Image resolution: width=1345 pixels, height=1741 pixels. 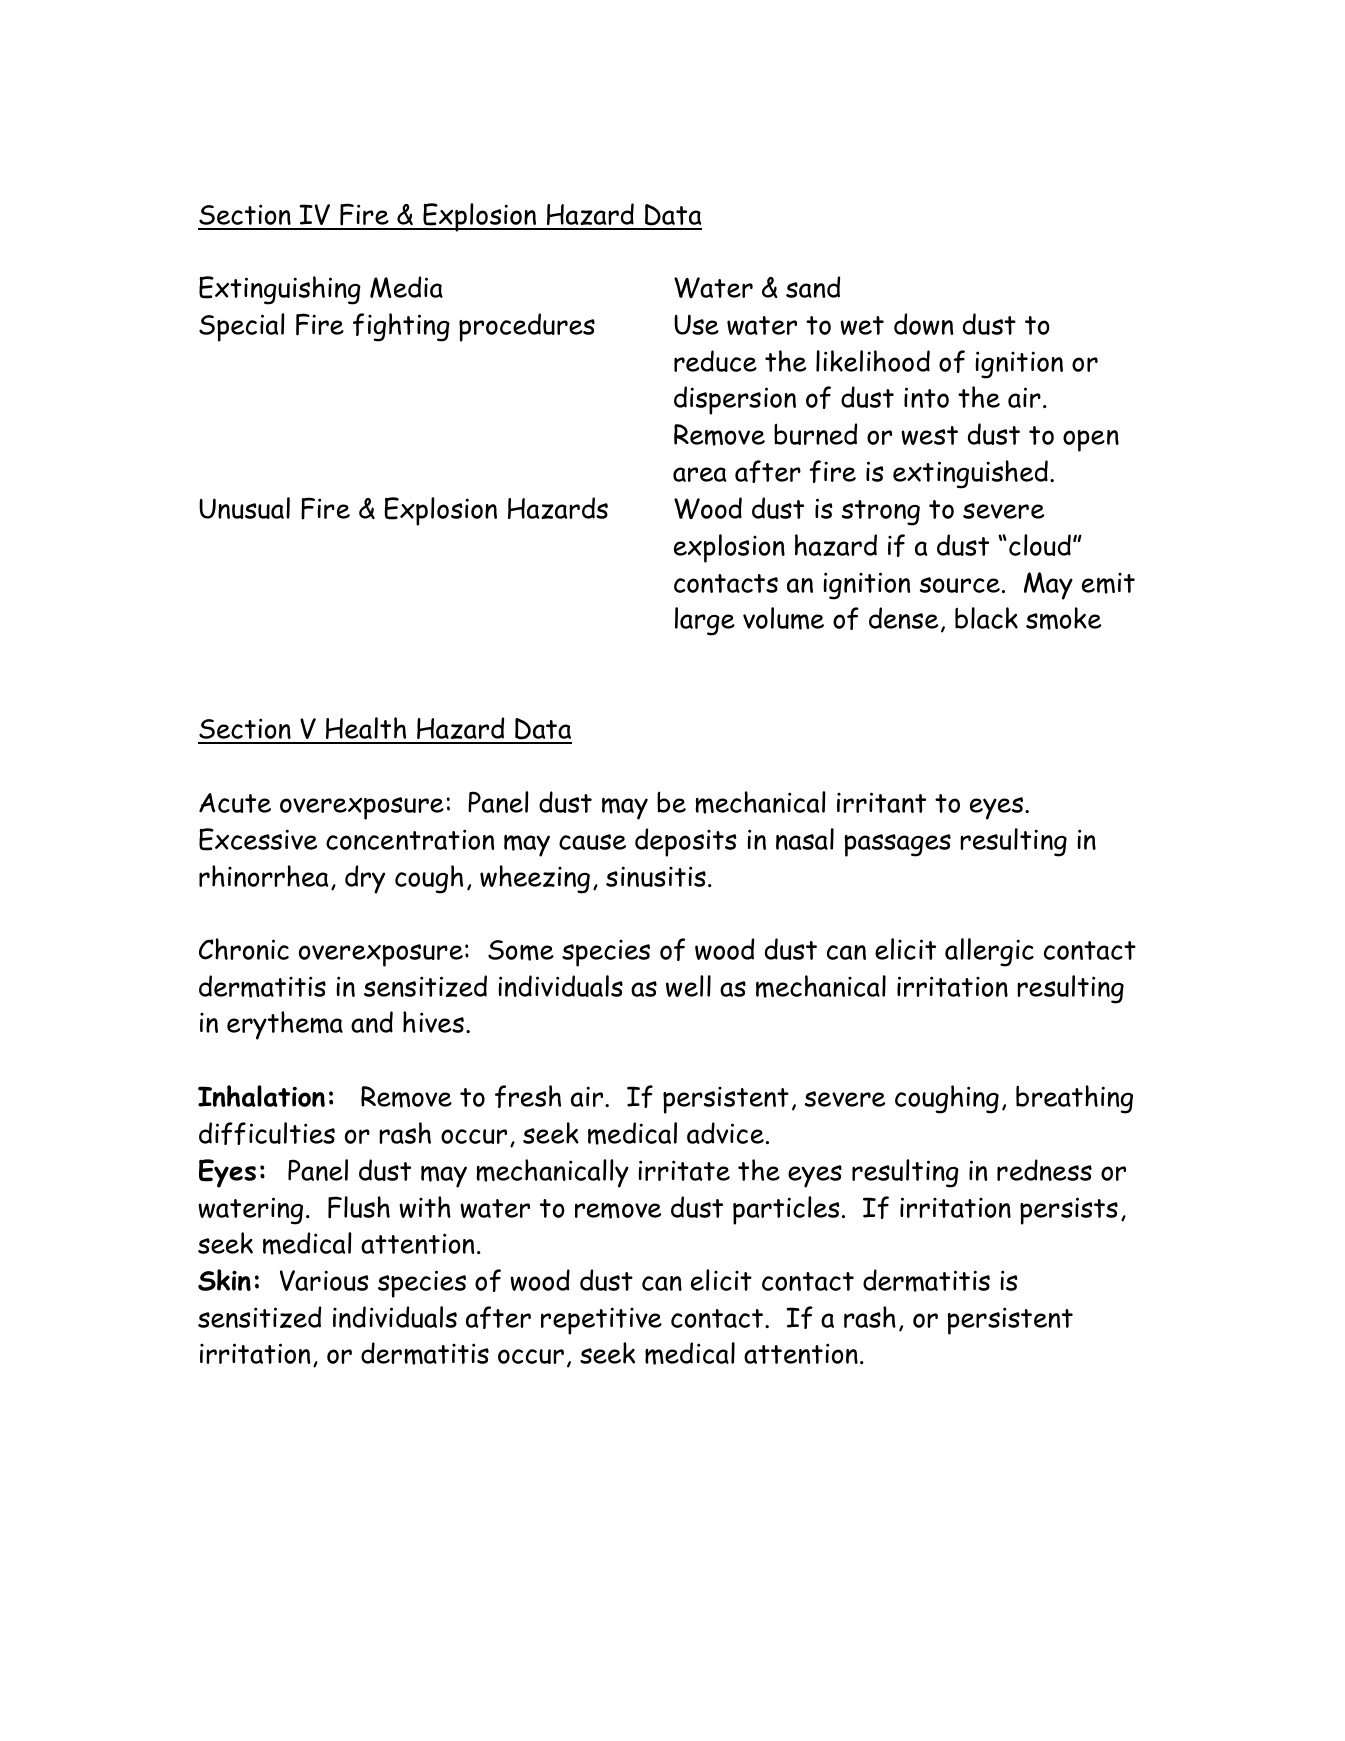 I want to click on sinusitis, so click(x=656, y=876).
